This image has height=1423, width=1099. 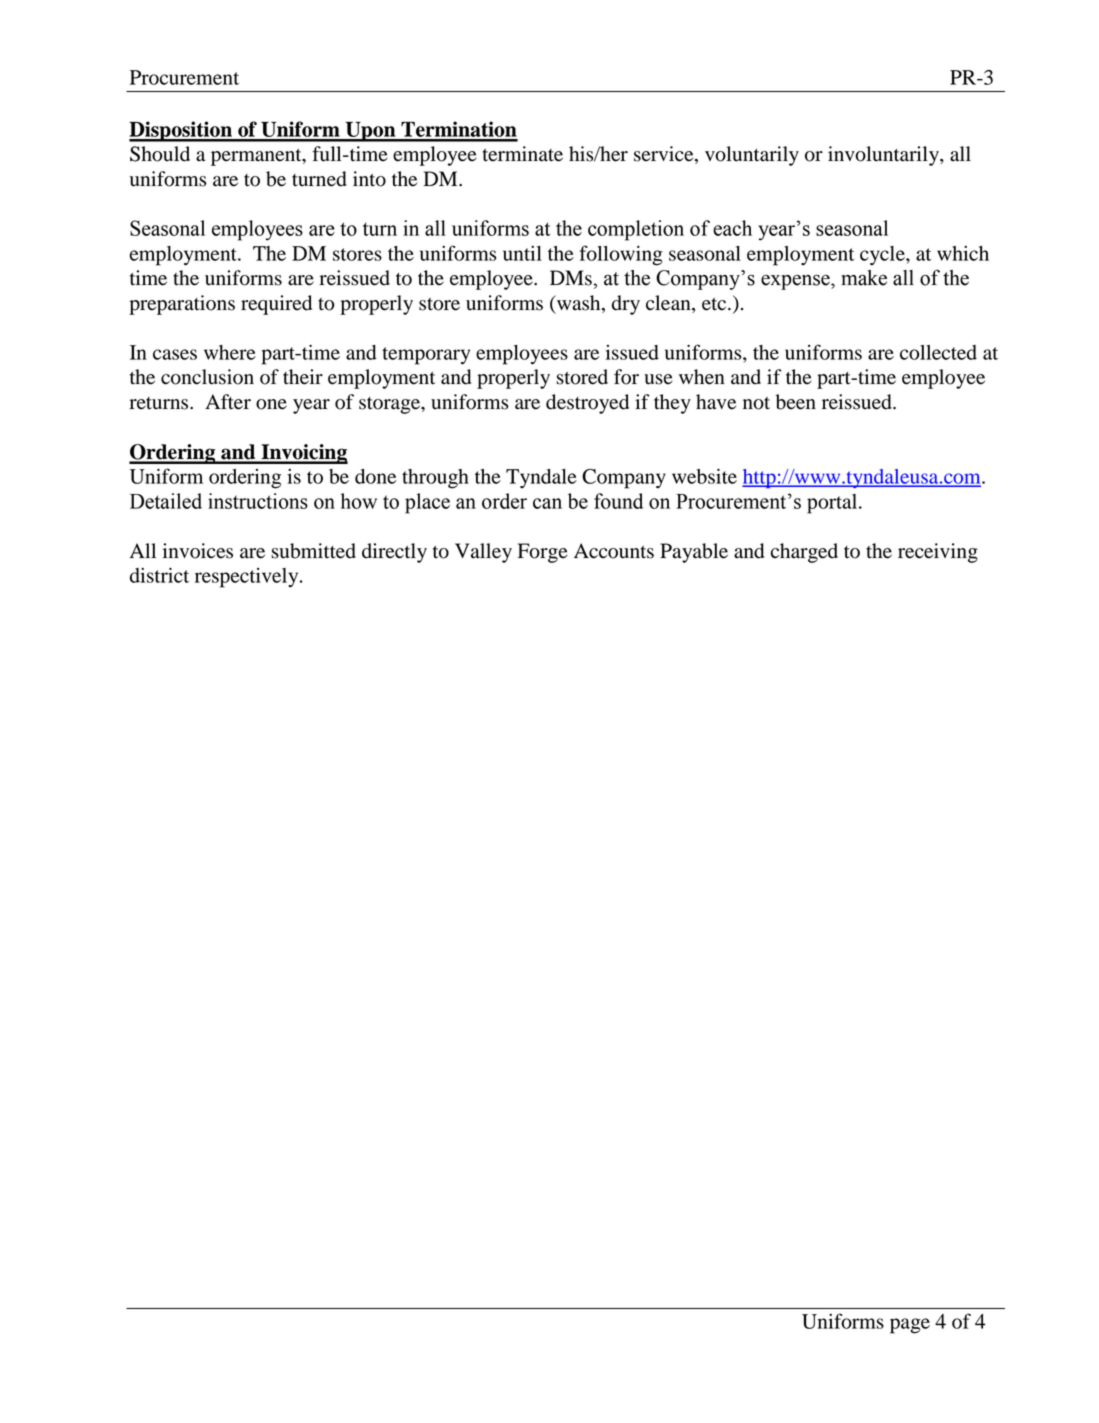 What do you see at coordinates (248, 578) in the image?
I see `respectively` at bounding box center [248, 578].
